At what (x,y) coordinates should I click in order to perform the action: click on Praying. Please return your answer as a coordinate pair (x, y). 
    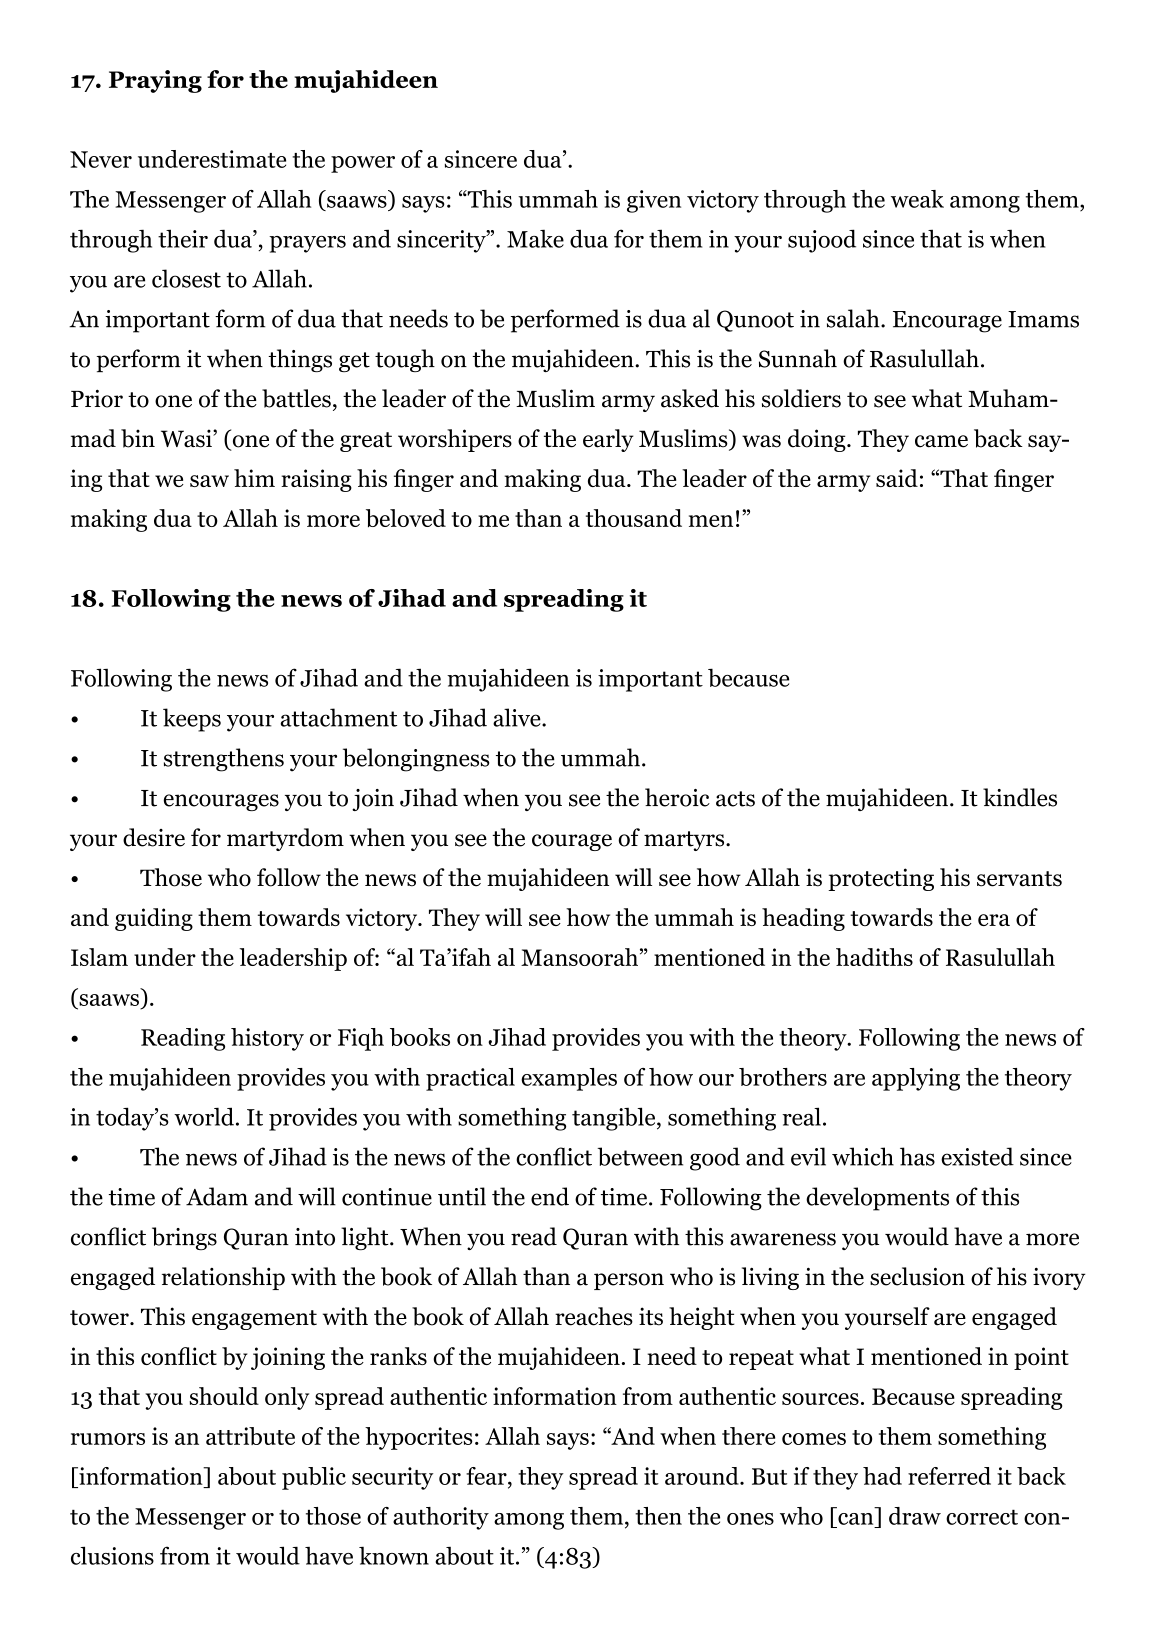
    Looking at the image, I should click on (155, 81).
